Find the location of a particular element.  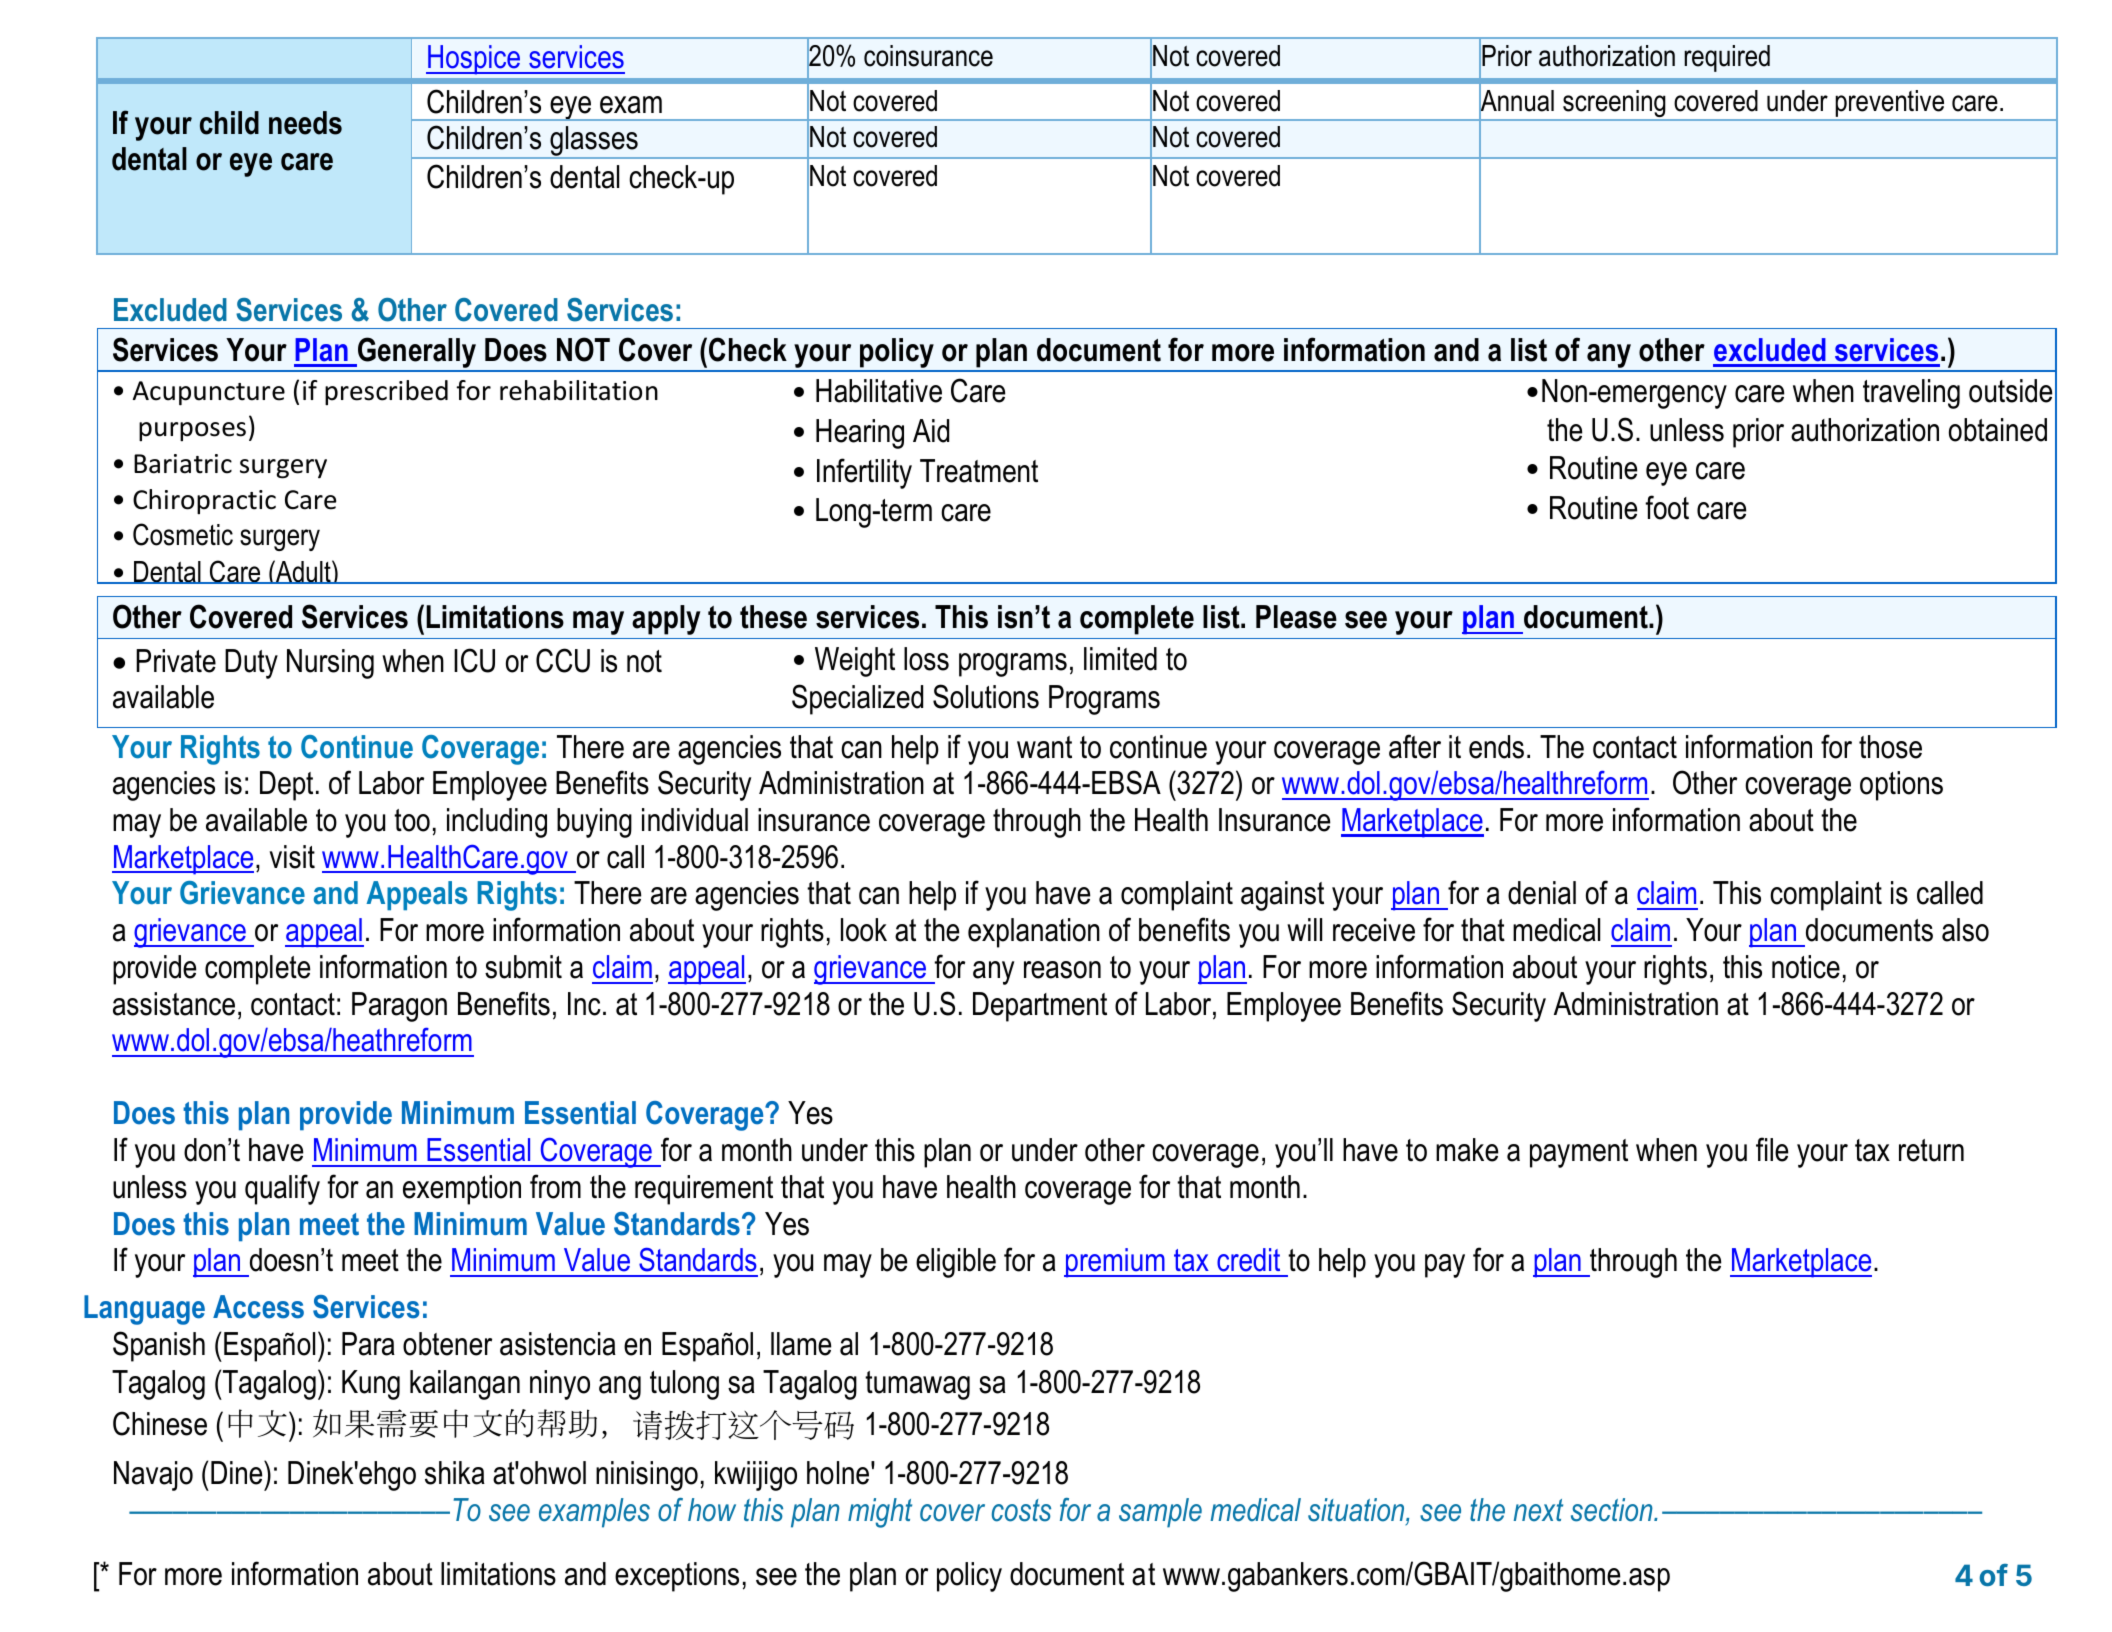

file is located at coordinates (1772, 1149).
